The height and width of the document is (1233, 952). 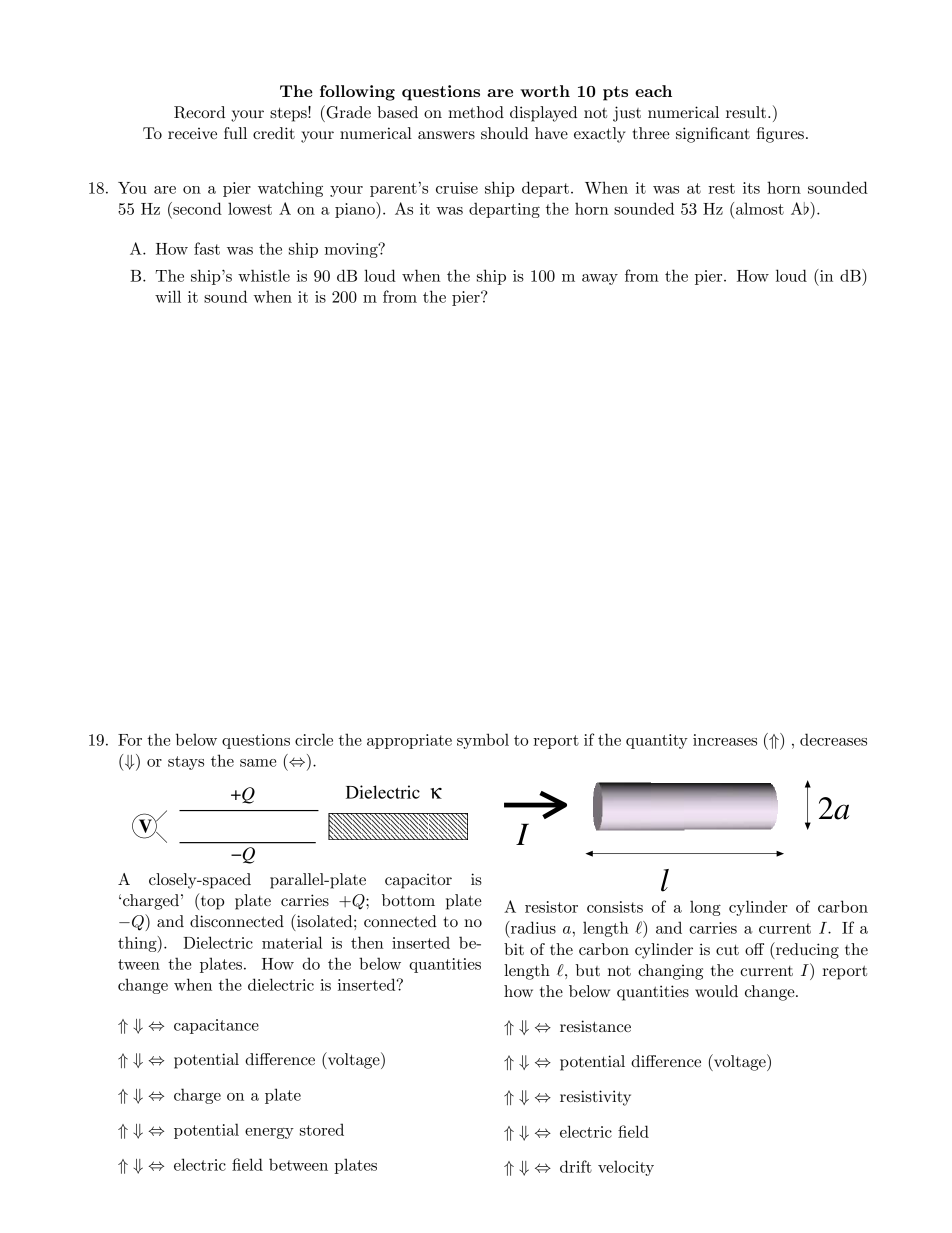 What do you see at coordinates (747, 112) in the document?
I see `result` at bounding box center [747, 112].
